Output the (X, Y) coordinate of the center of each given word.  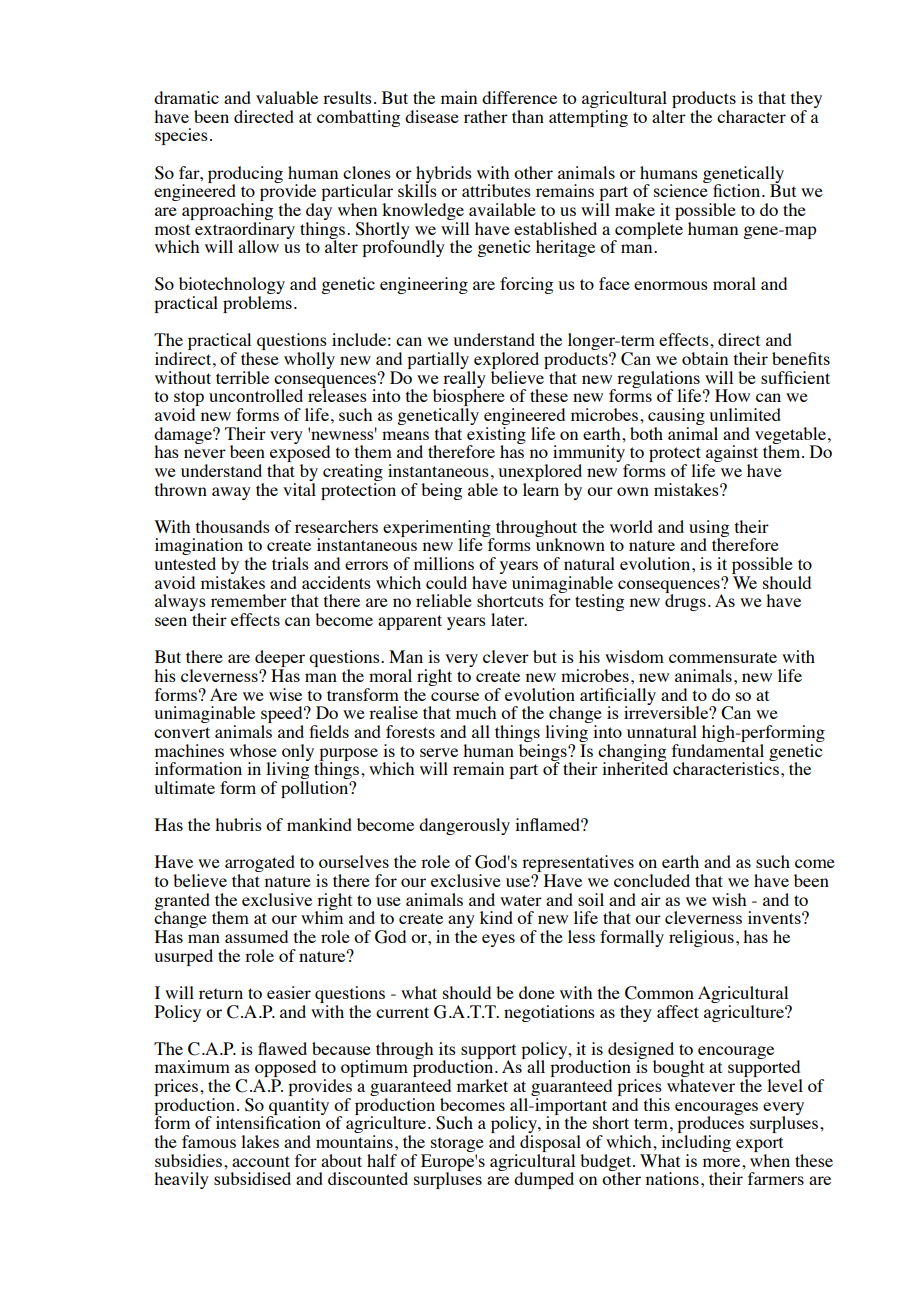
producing (245, 175)
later (509, 619)
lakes (260, 1141)
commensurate (723, 657)
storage (456, 1146)
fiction (738, 190)
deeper (280, 660)
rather (486, 116)
